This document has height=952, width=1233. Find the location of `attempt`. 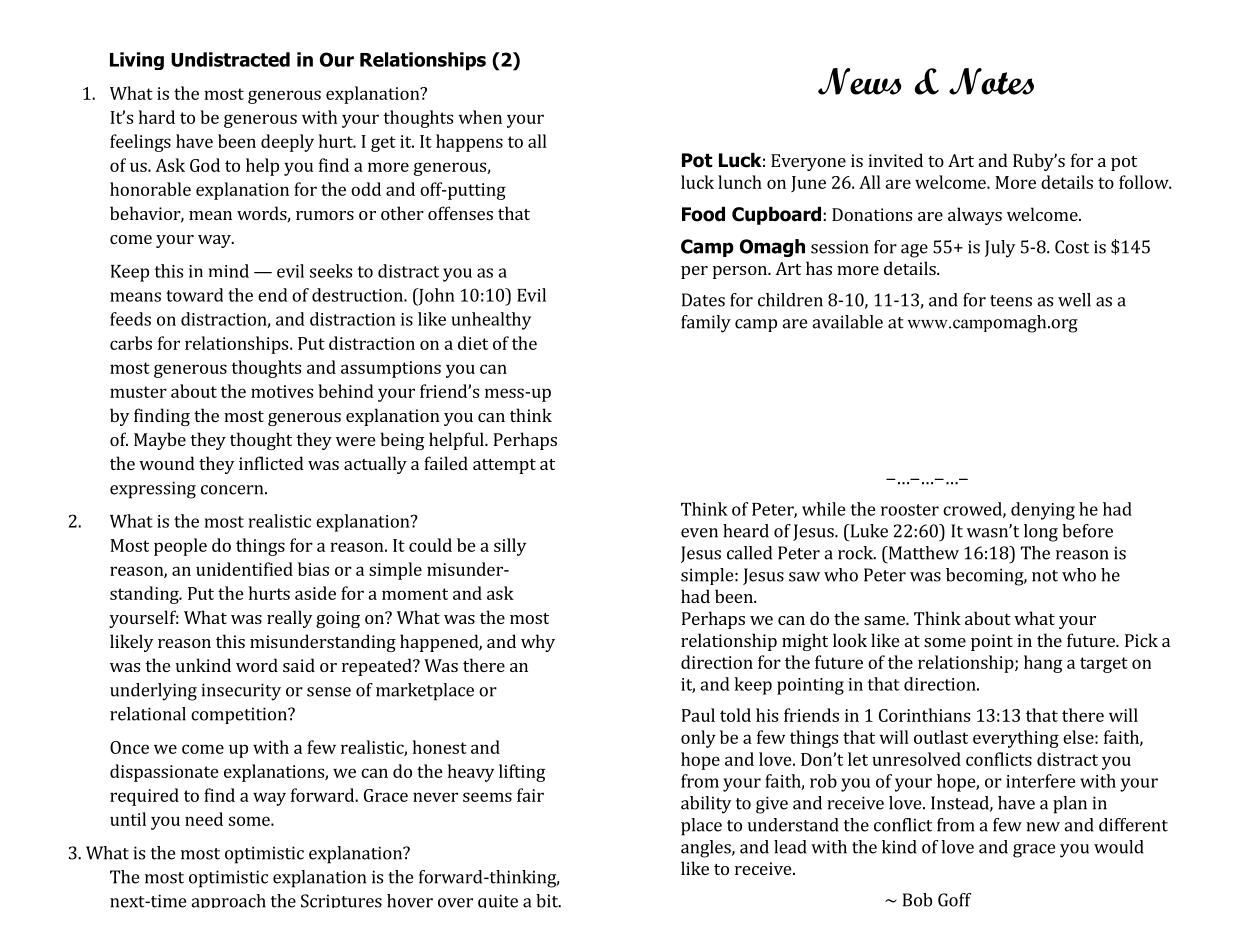

attempt is located at coordinates (504, 466).
